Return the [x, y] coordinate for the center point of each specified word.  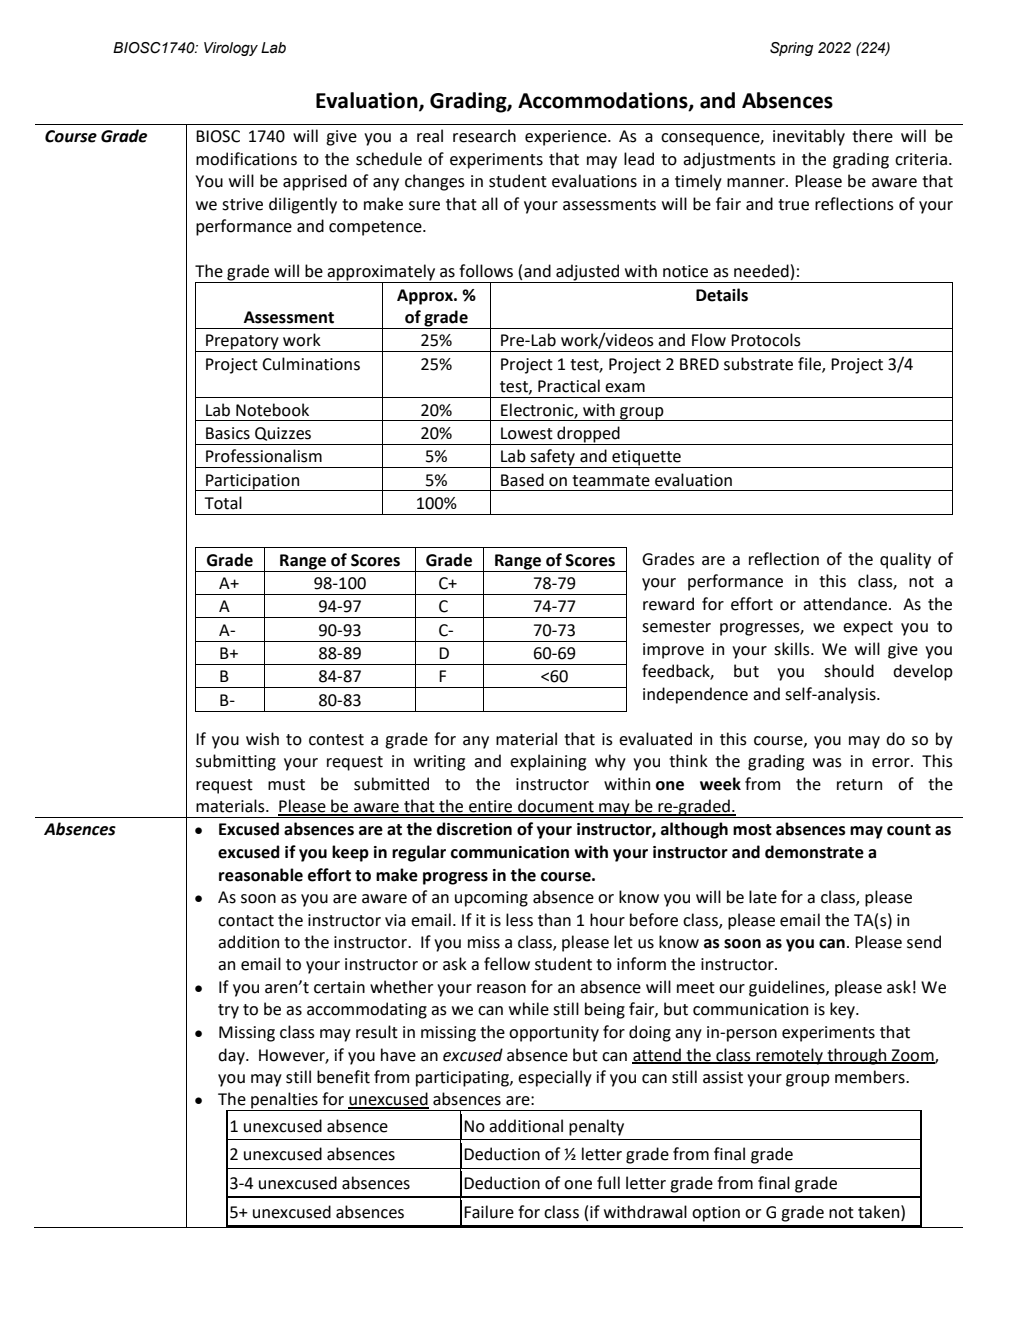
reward [668, 604]
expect [868, 628]
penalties [284, 1101]
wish [262, 739]
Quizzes [283, 434]
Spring [792, 49]
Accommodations [604, 101]
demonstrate [814, 852]
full [608, 1183]
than [554, 920]
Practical [569, 386]
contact [246, 921]
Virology [231, 49]
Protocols [766, 340]
